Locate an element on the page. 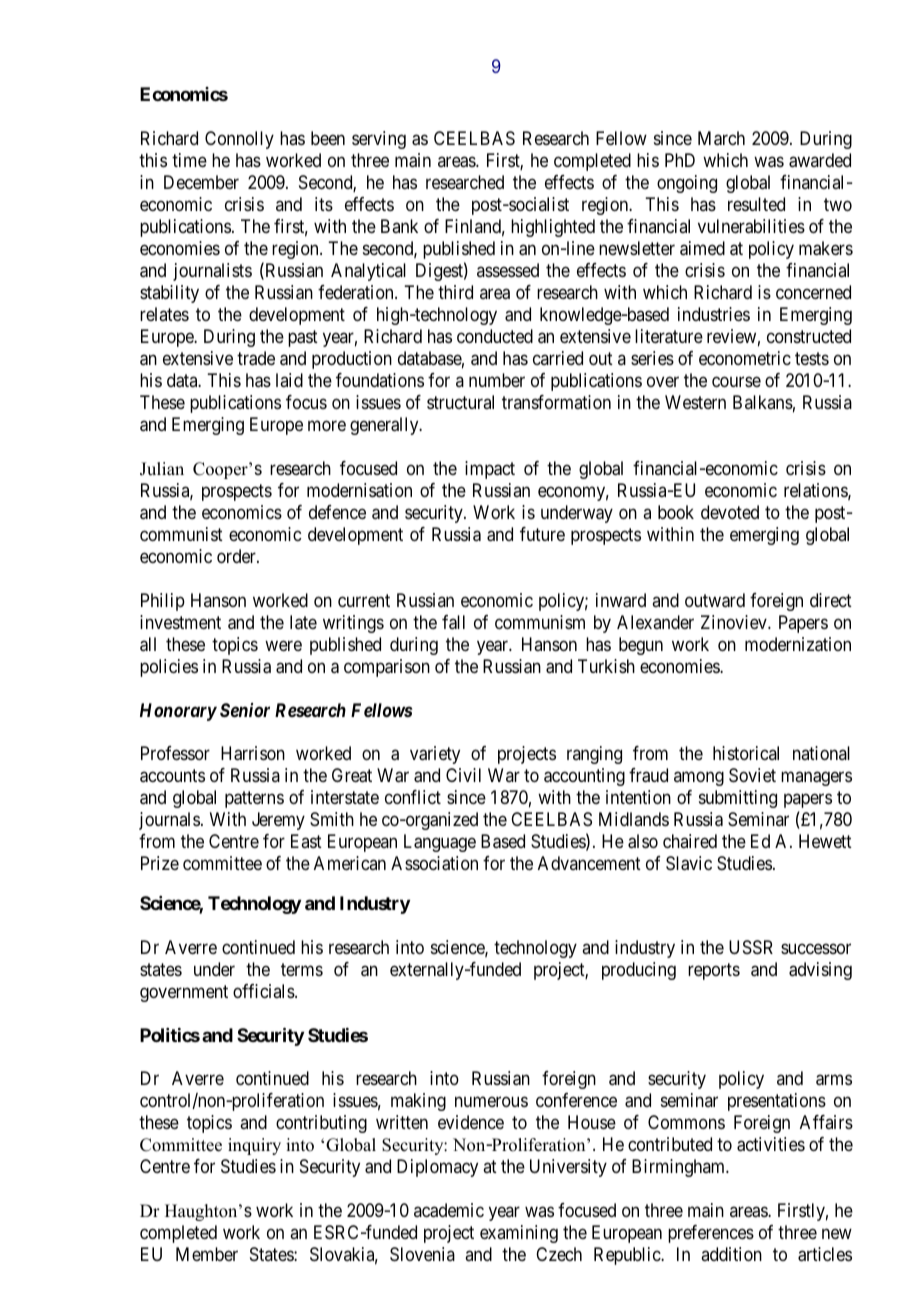 Image resolution: width=924 pixels, height=1307 pixels. USSR is located at coordinates (751, 947).
